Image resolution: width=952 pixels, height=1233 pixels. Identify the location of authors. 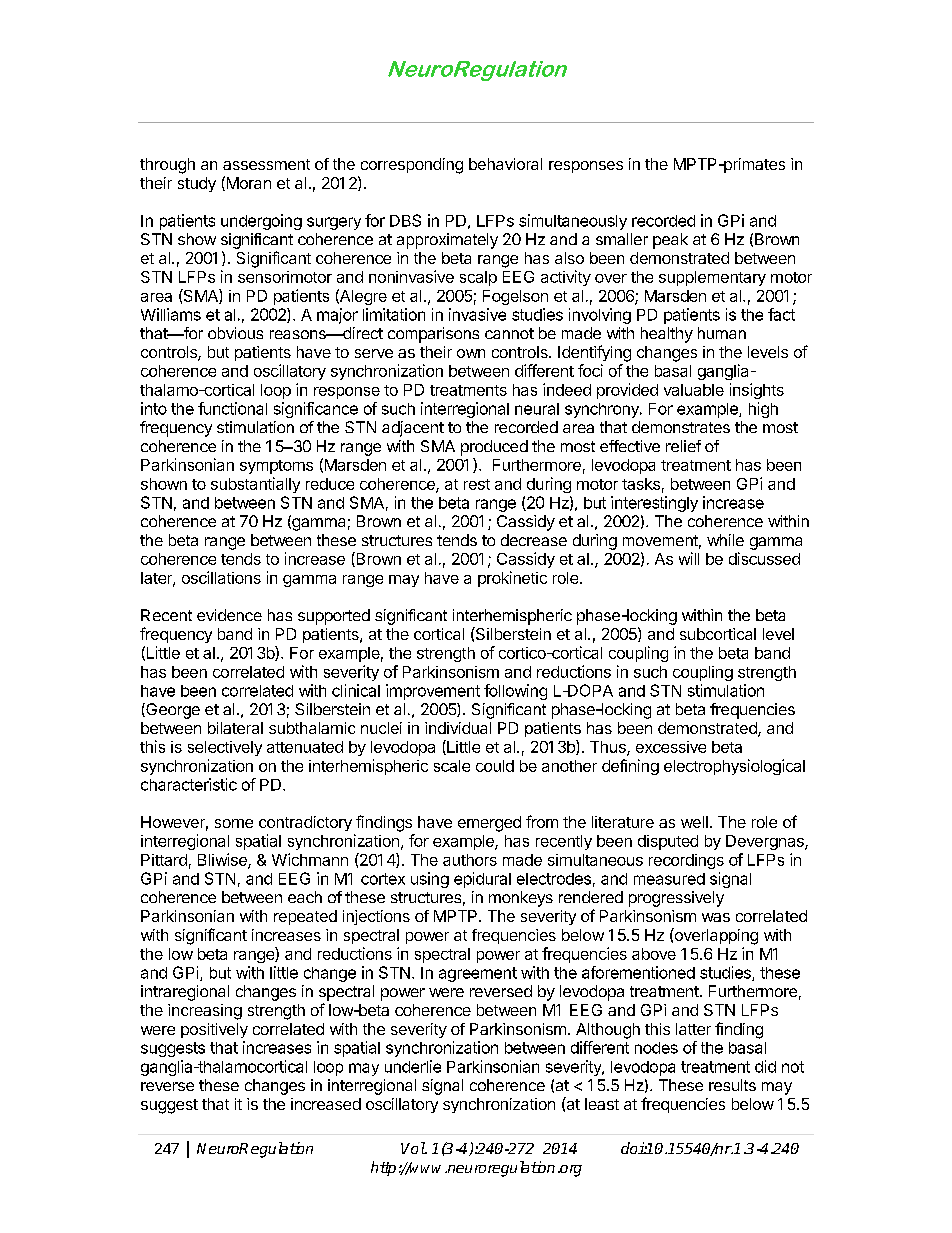
(470, 860).
